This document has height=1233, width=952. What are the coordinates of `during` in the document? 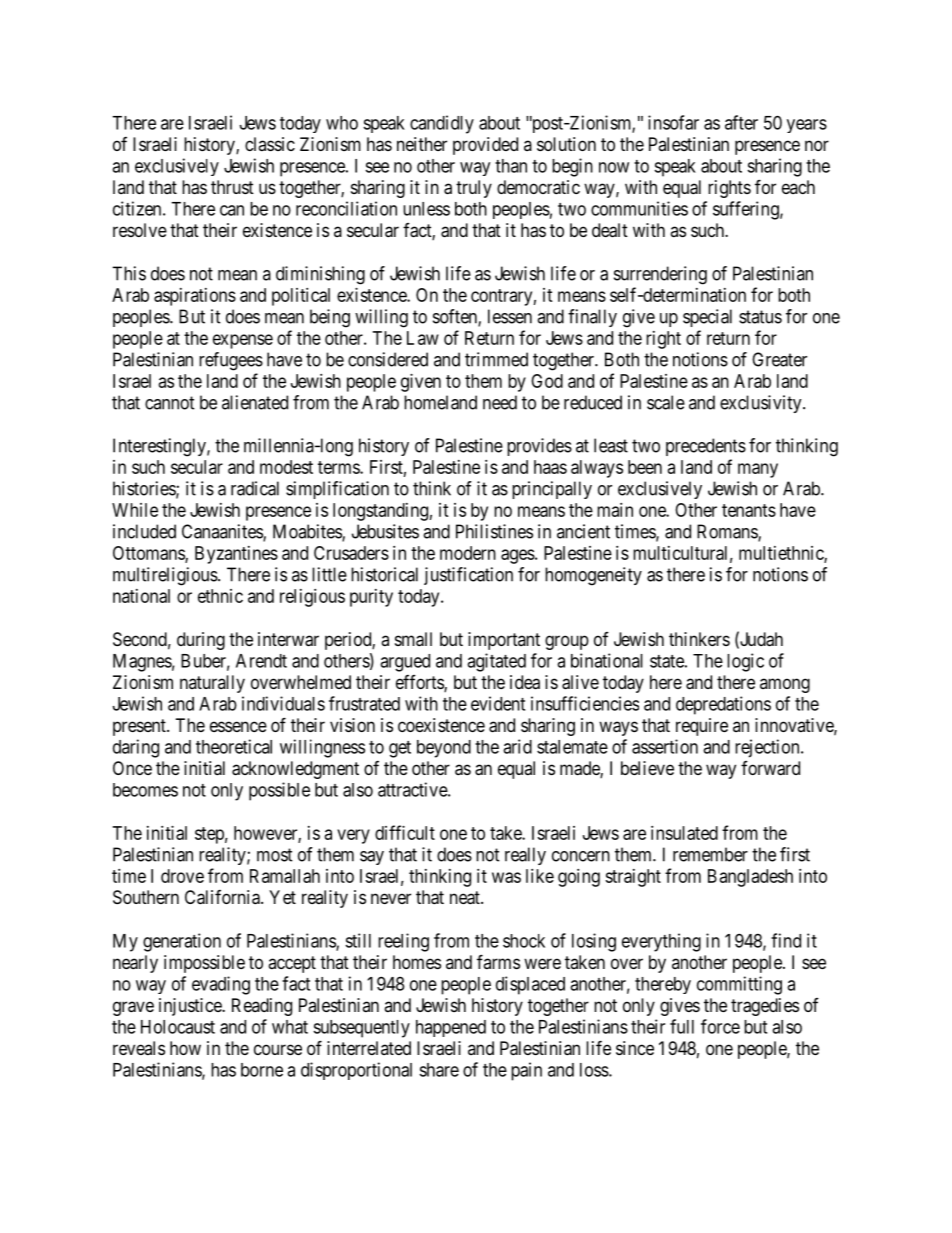 It's located at (201, 641).
